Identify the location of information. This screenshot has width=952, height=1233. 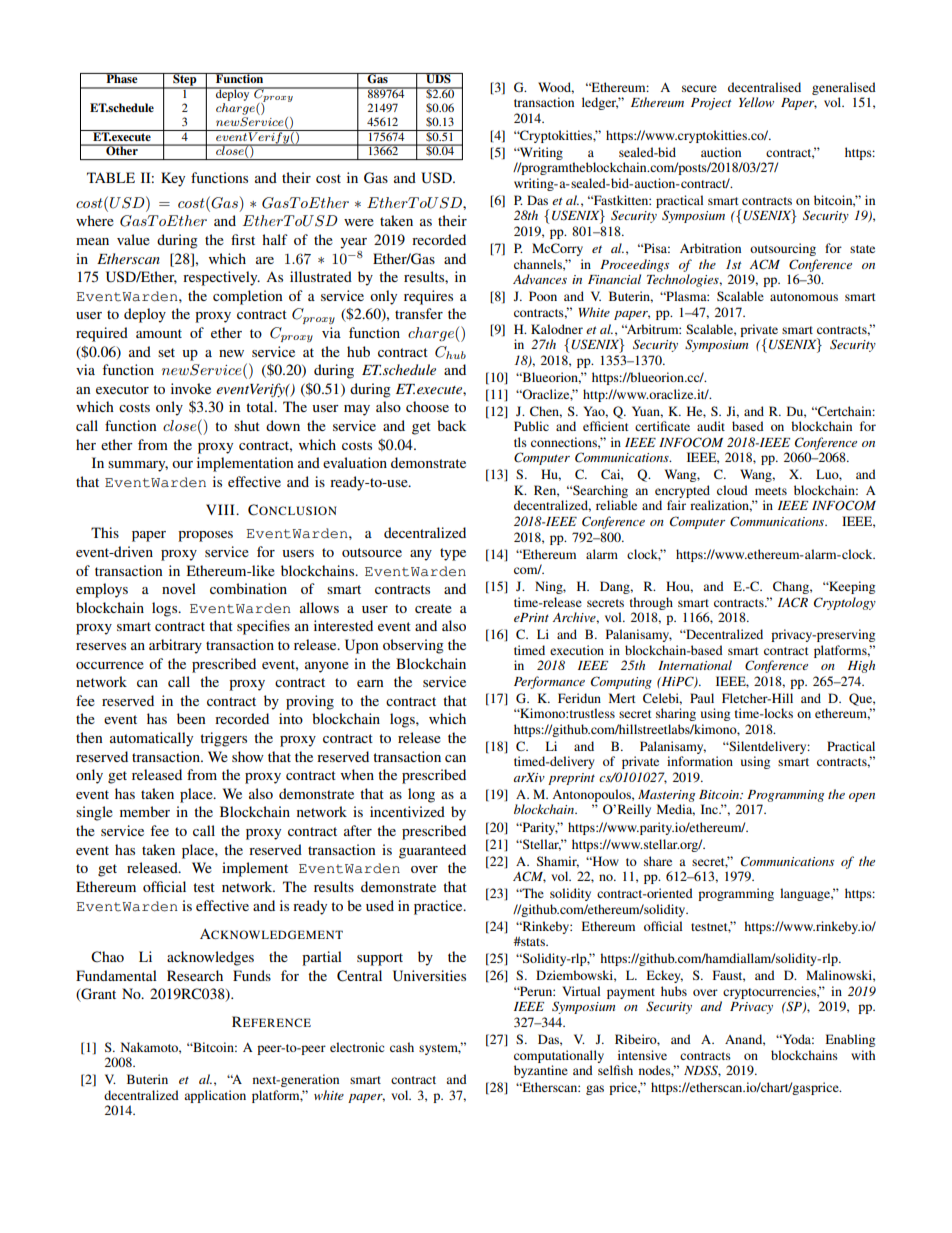
(700, 761).
